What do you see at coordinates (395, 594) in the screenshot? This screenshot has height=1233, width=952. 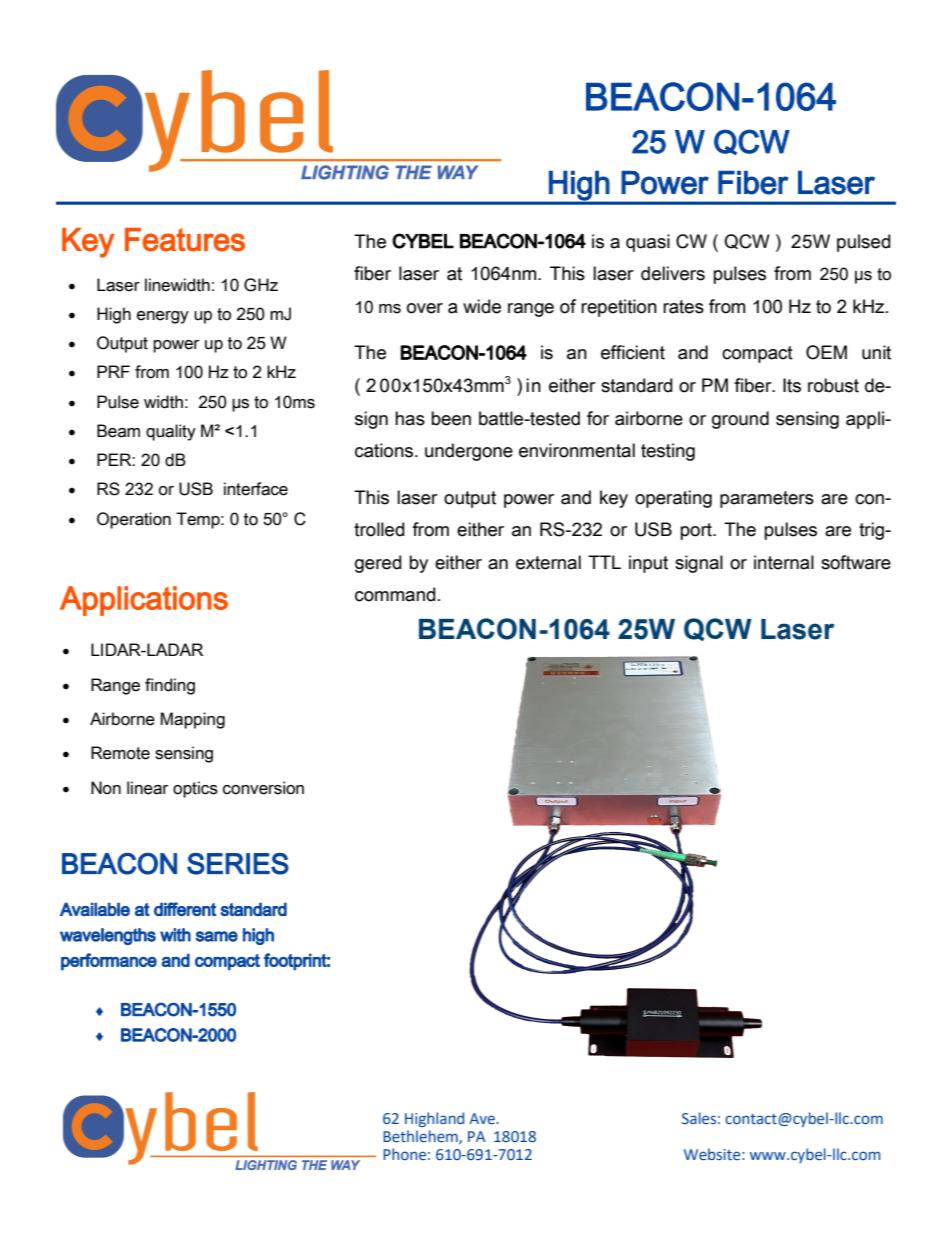 I see `command` at bounding box center [395, 594].
